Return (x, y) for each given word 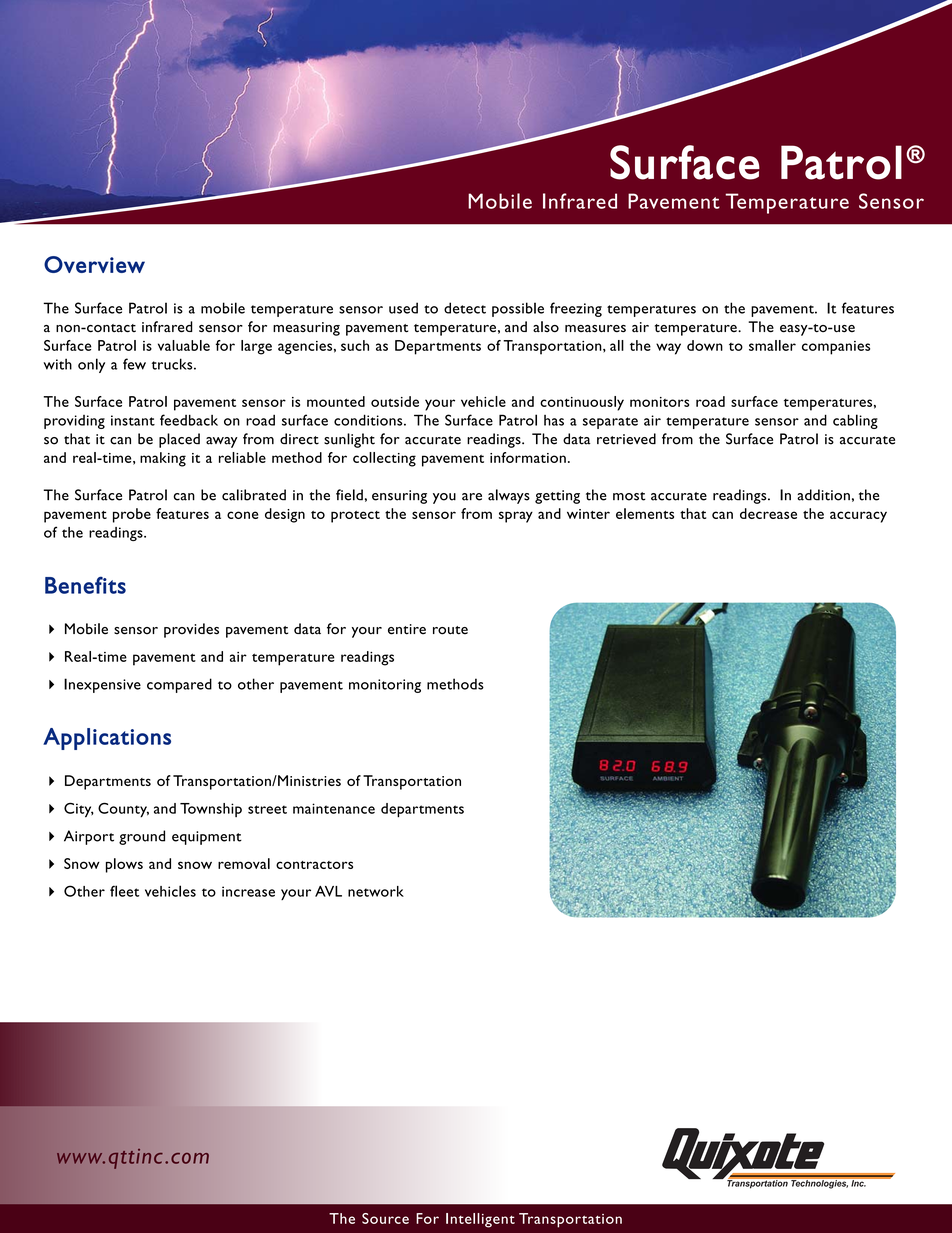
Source (385, 1218)
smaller (772, 345)
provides (191, 630)
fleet (124, 891)
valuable (184, 345)
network (376, 891)
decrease (768, 513)
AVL (328, 891)
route (450, 630)
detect (465, 308)
